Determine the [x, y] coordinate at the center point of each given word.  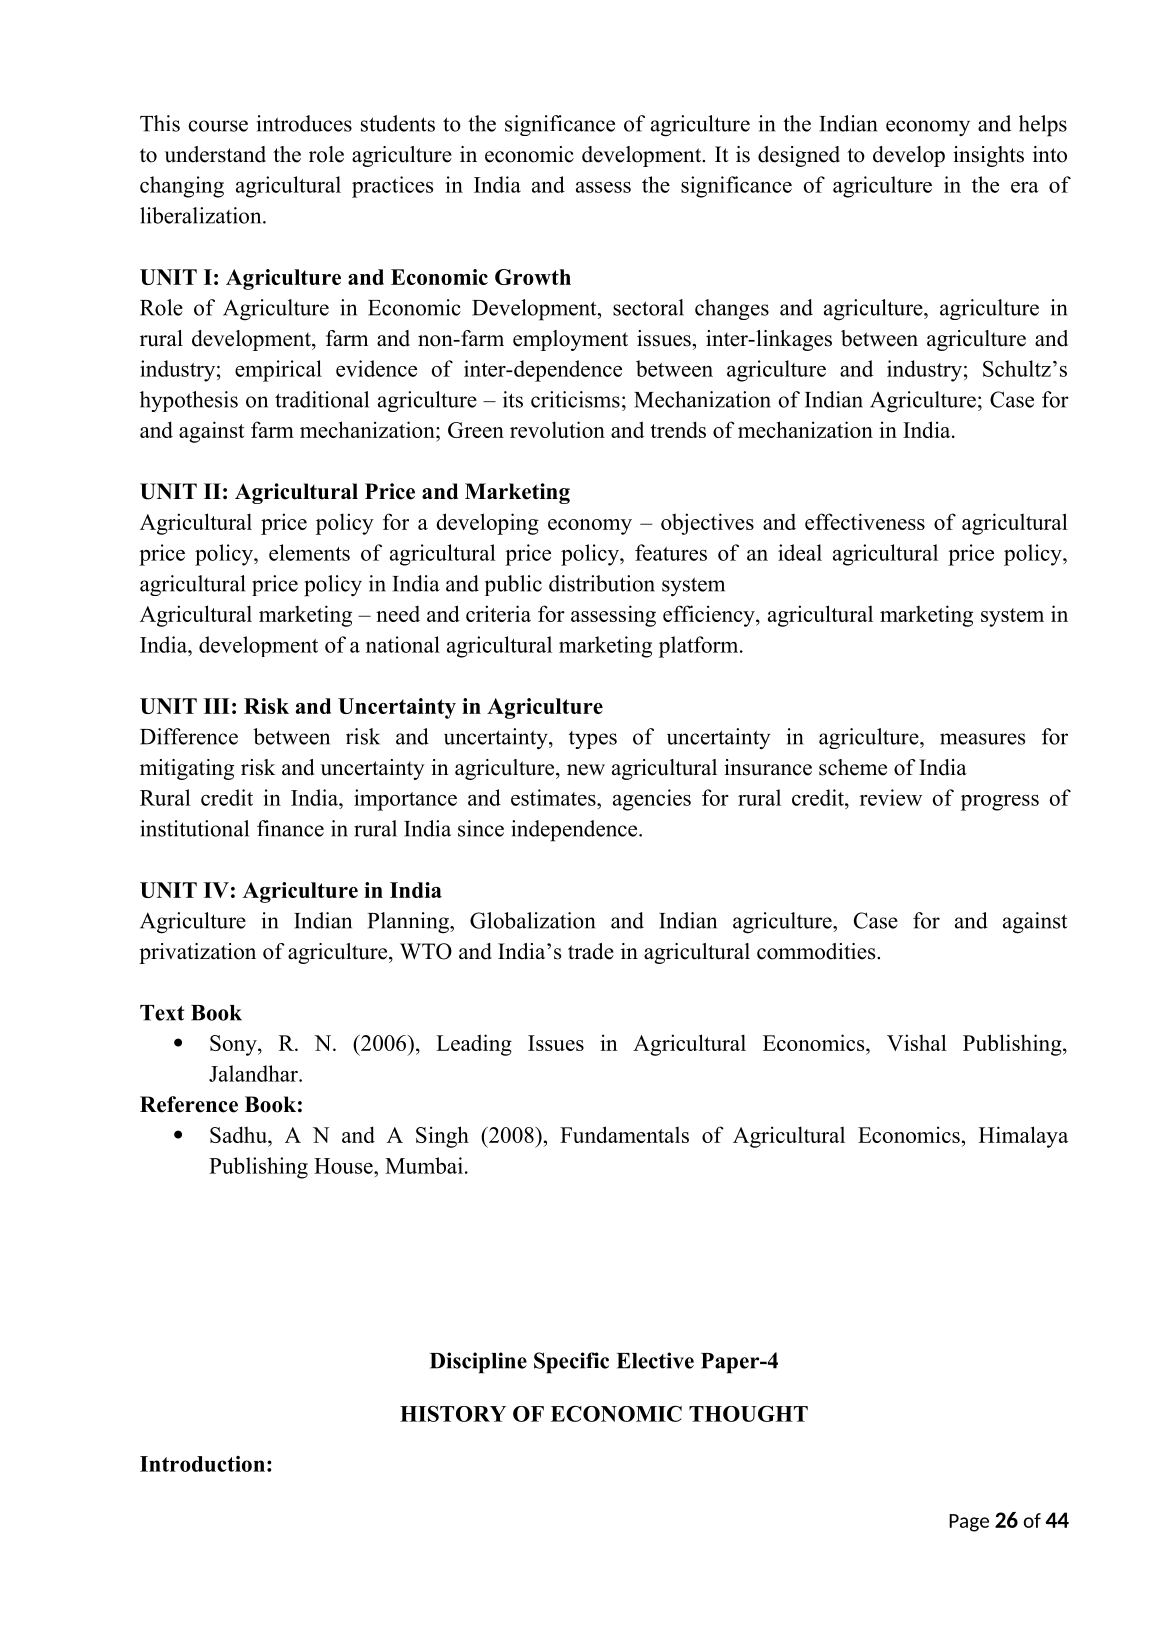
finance [290, 828]
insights [988, 156]
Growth [533, 277]
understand [215, 154]
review [891, 797]
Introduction [202, 1464]
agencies [652, 800]
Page [969, 1523]
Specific [571, 1363]
